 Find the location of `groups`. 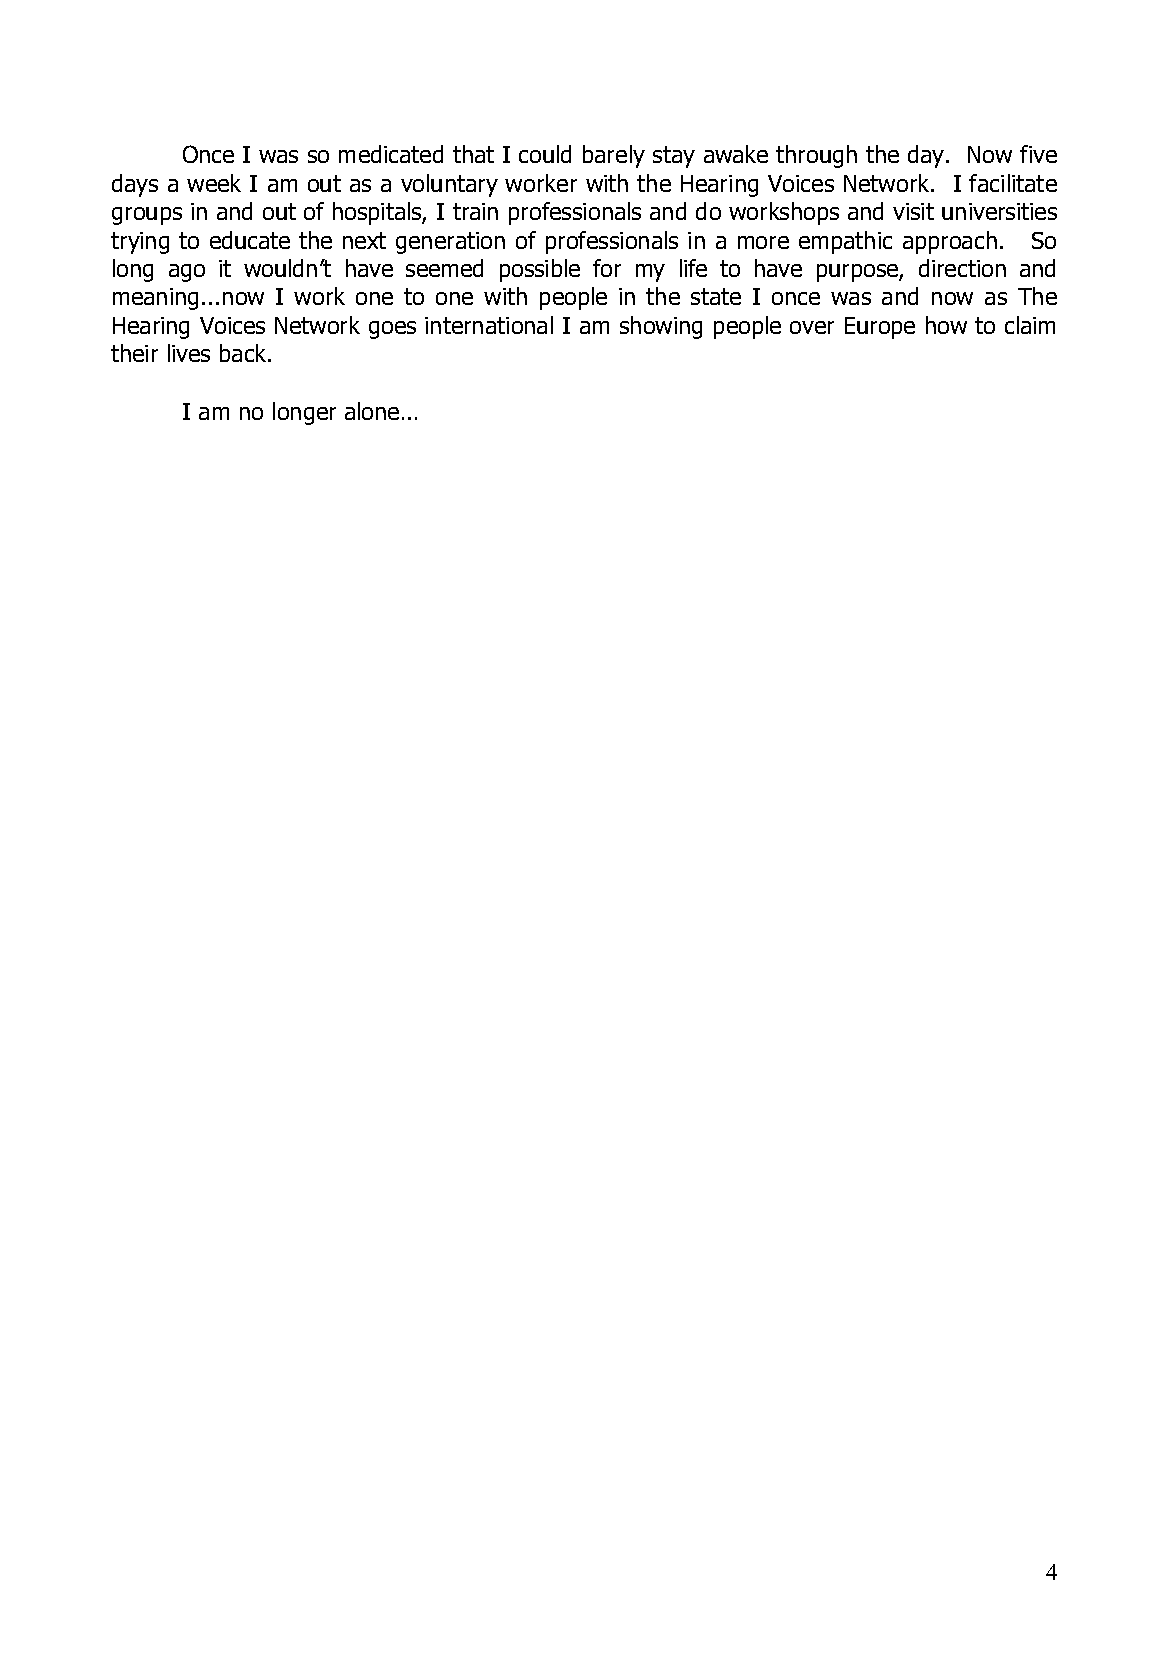

groups is located at coordinates (147, 216).
